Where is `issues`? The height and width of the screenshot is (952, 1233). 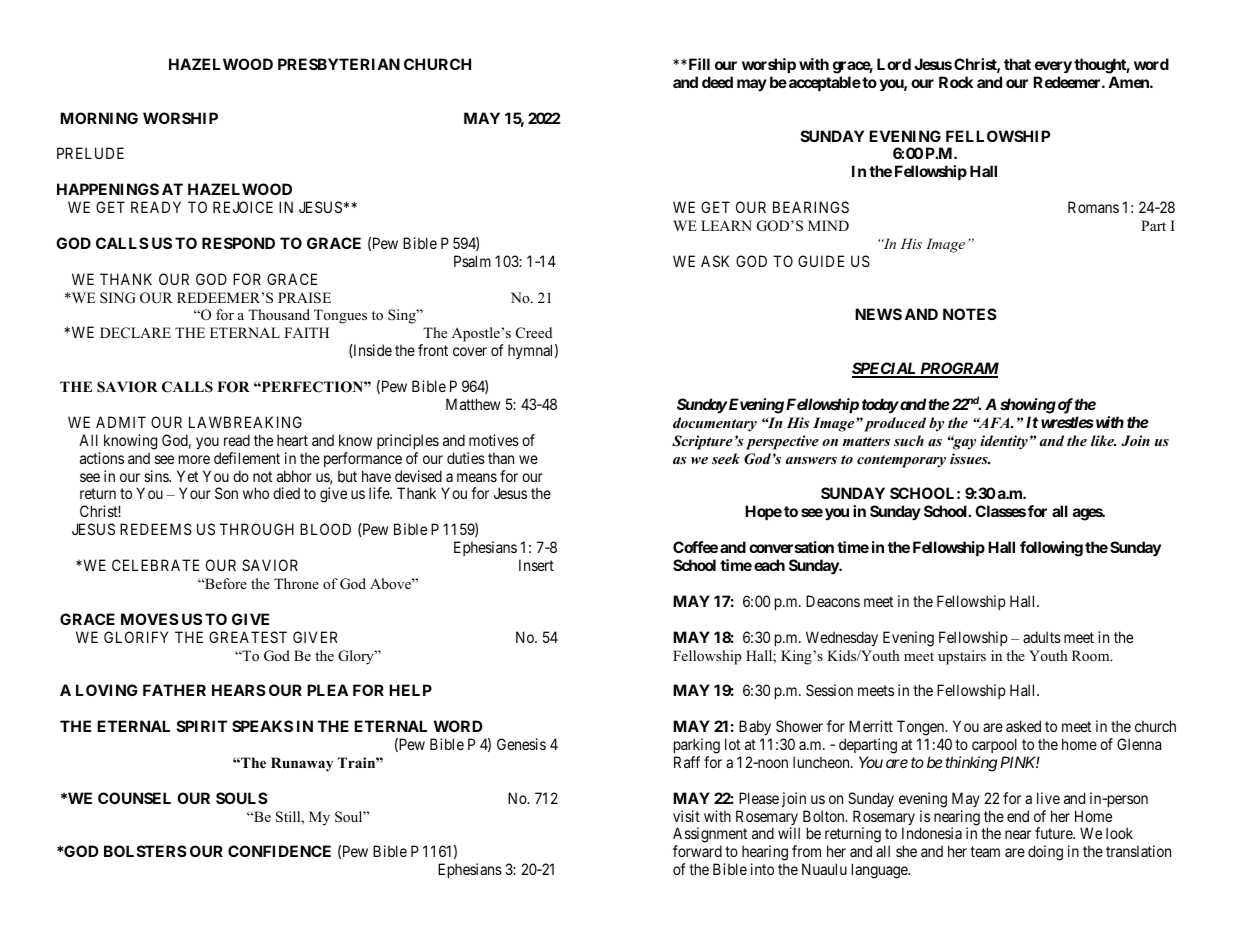 issues is located at coordinates (970, 458).
